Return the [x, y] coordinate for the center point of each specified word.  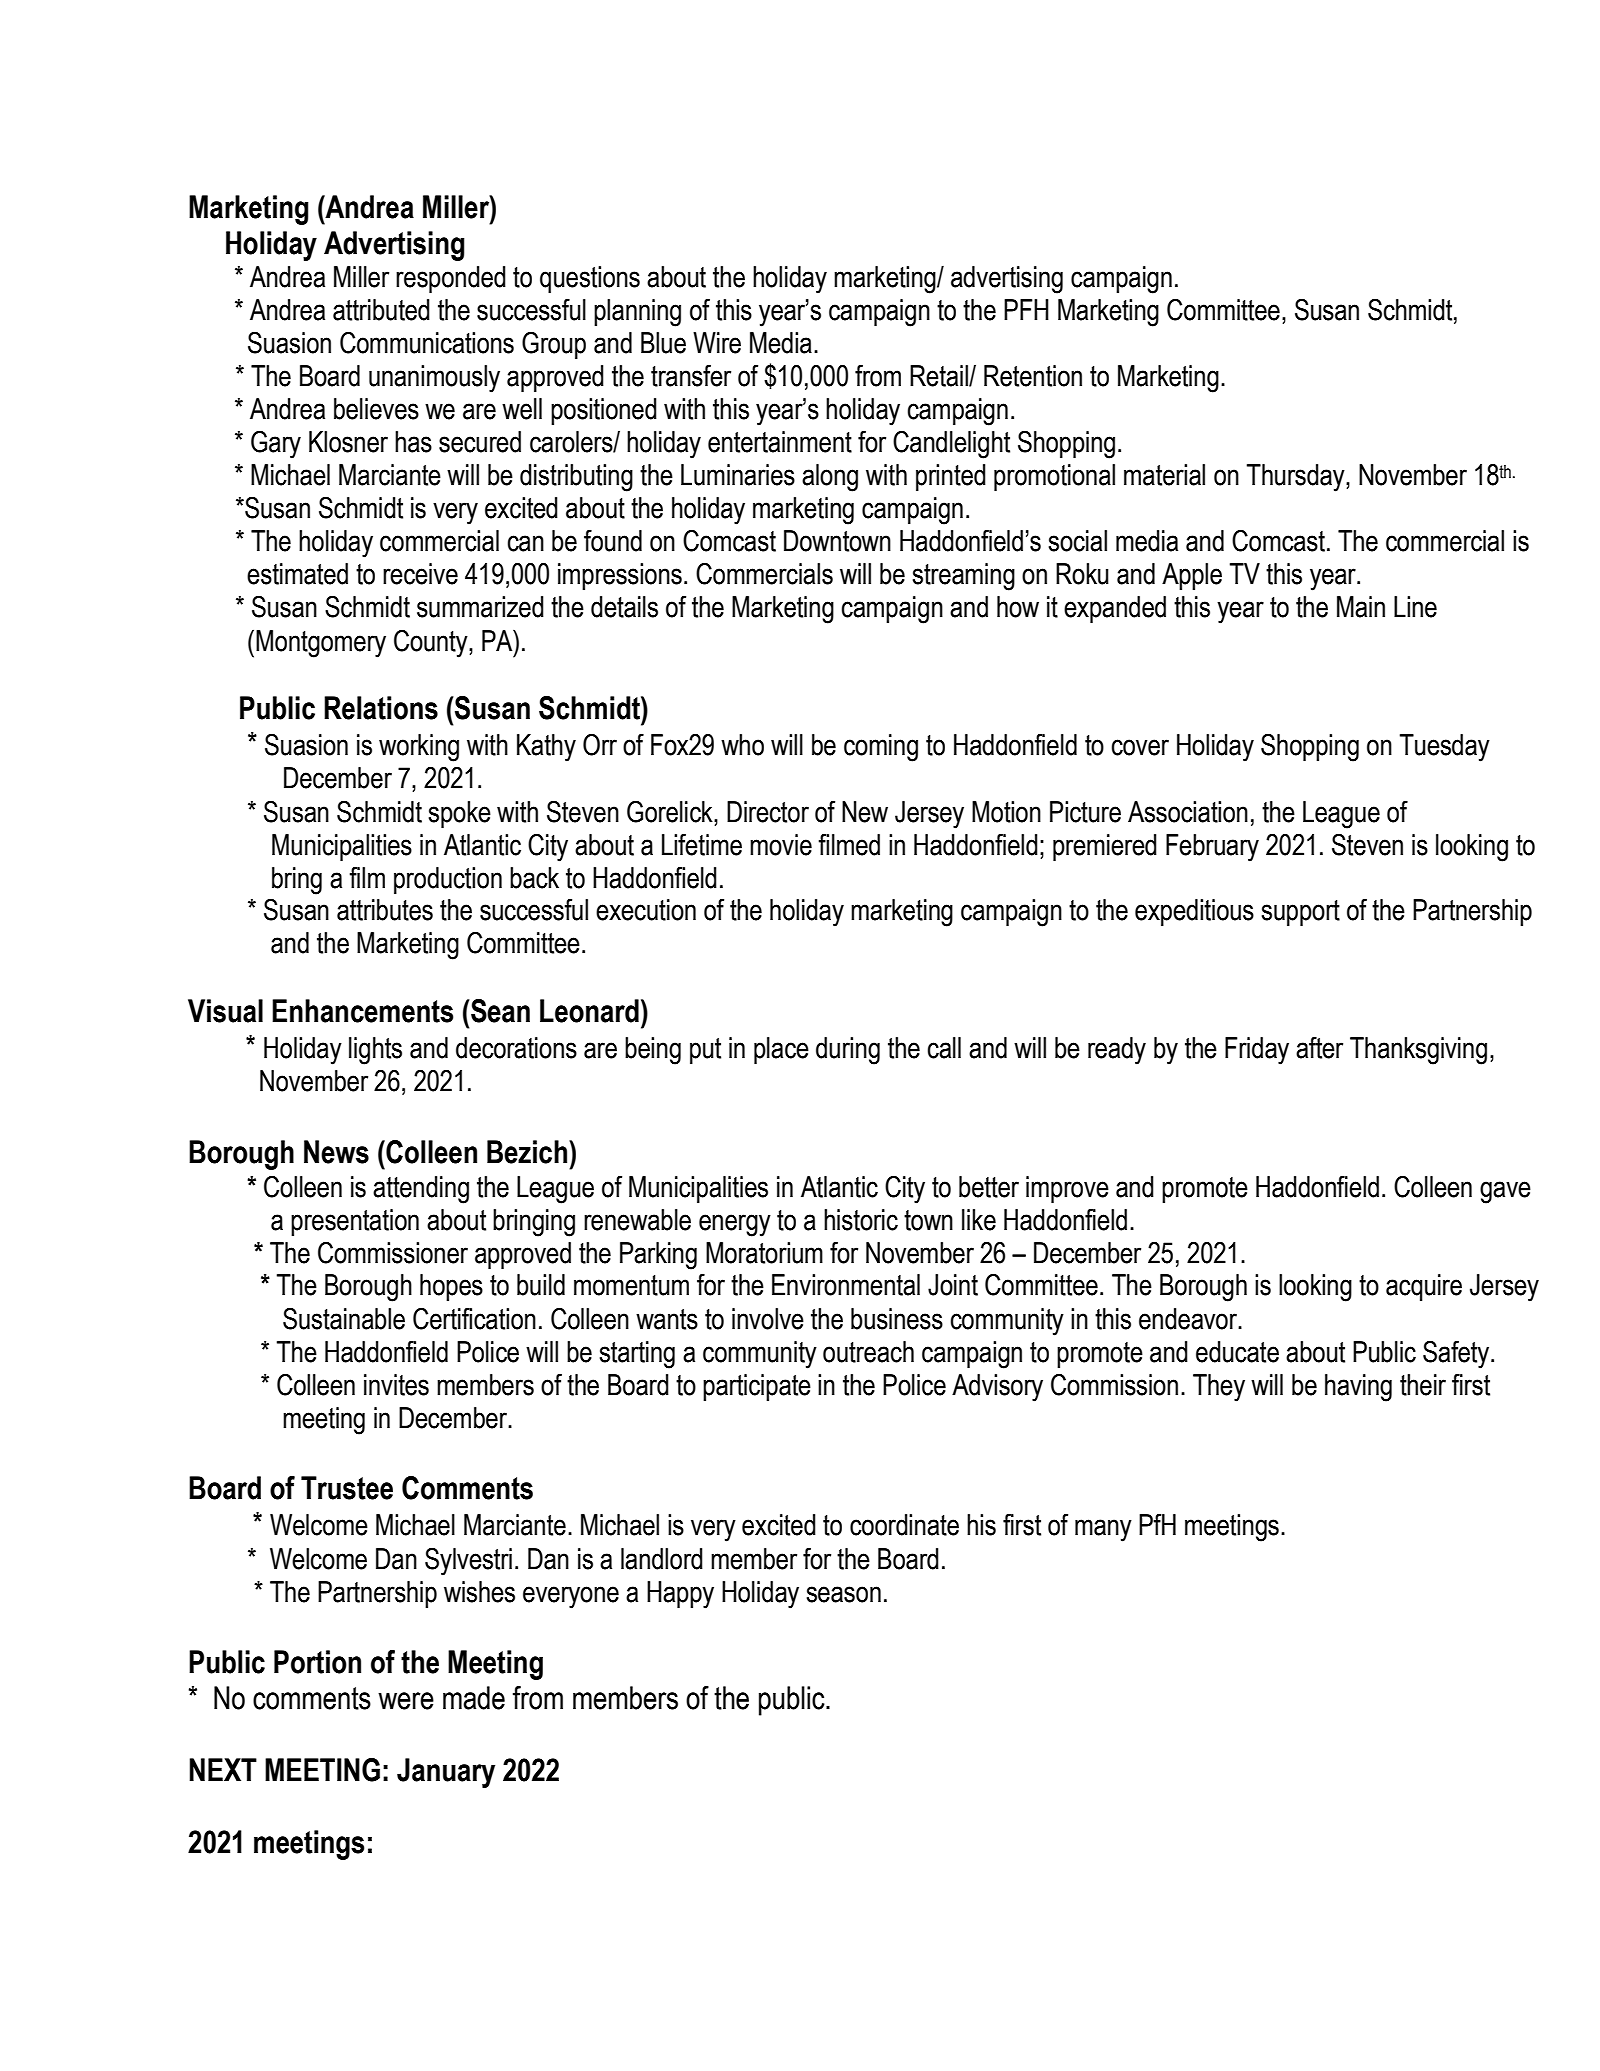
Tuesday [1444, 748]
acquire [1424, 1287]
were [406, 1701]
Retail [940, 376]
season [844, 1594]
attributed [381, 310]
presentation [355, 1222]
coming [881, 748]
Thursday [1296, 478]
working [419, 748]
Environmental [846, 1285]
